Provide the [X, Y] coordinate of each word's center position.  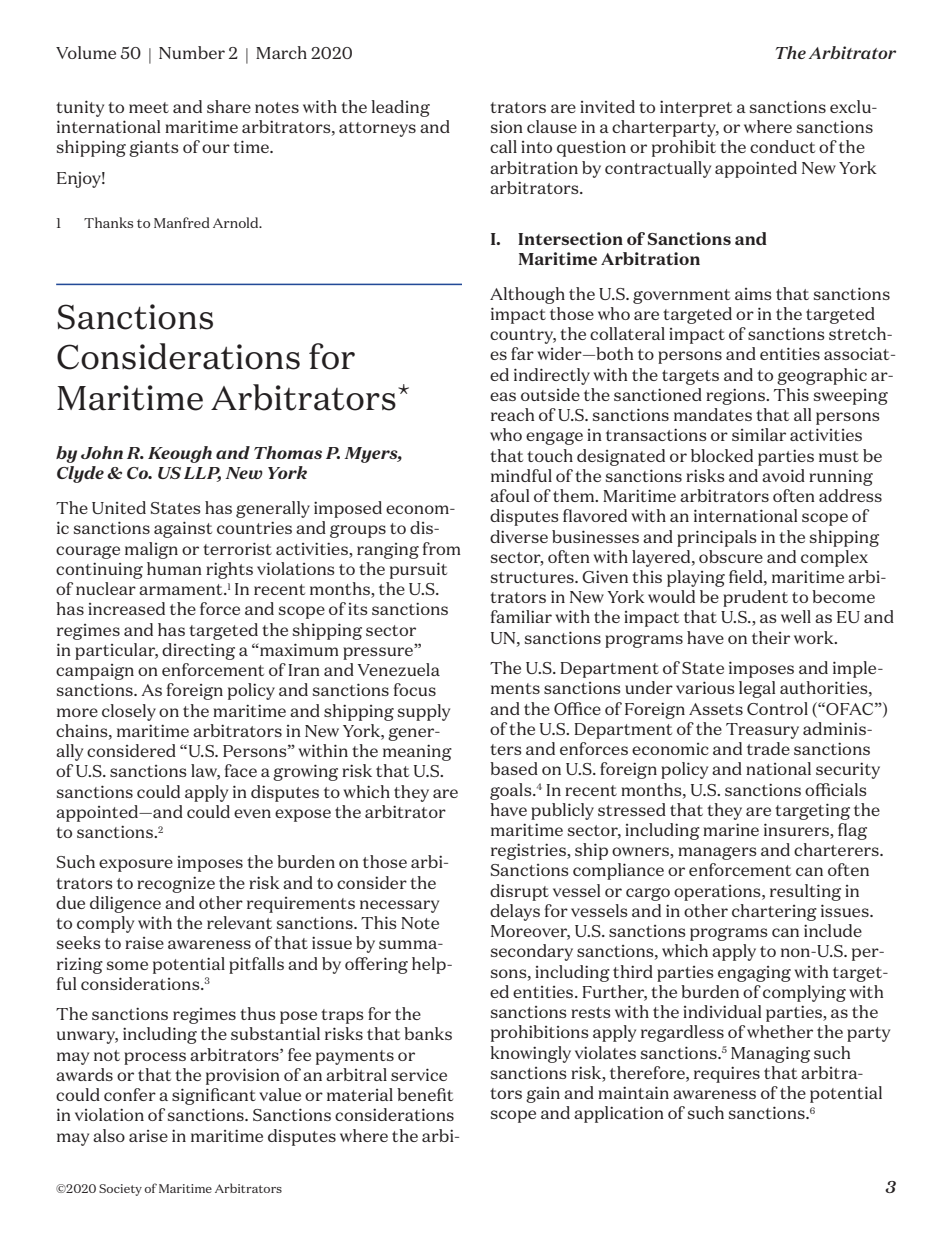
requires [727, 1074]
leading [401, 108]
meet [149, 107]
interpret [696, 108]
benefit [425, 1094]
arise [148, 1136]
